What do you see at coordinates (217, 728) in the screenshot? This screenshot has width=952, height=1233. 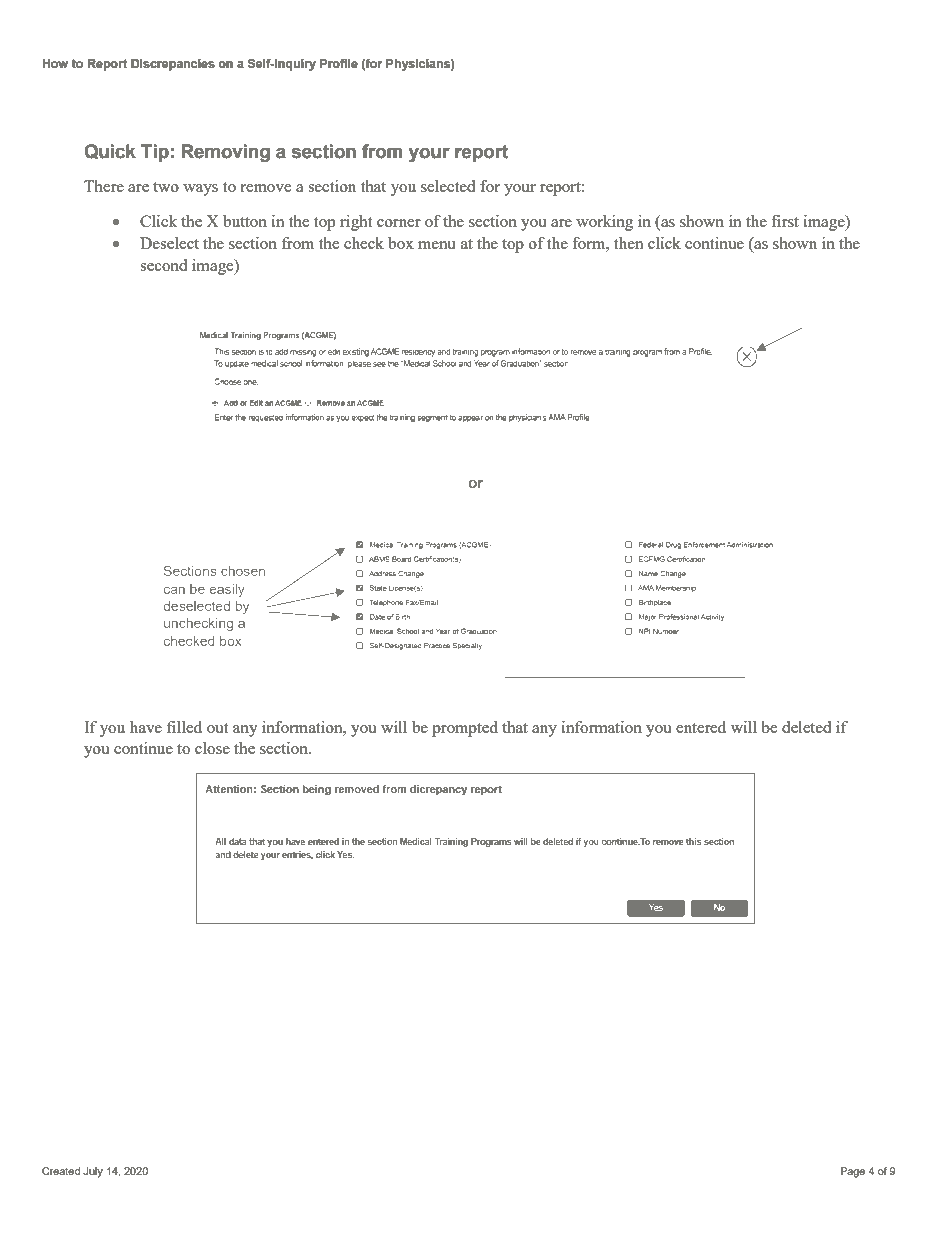 I see `out` at bounding box center [217, 728].
